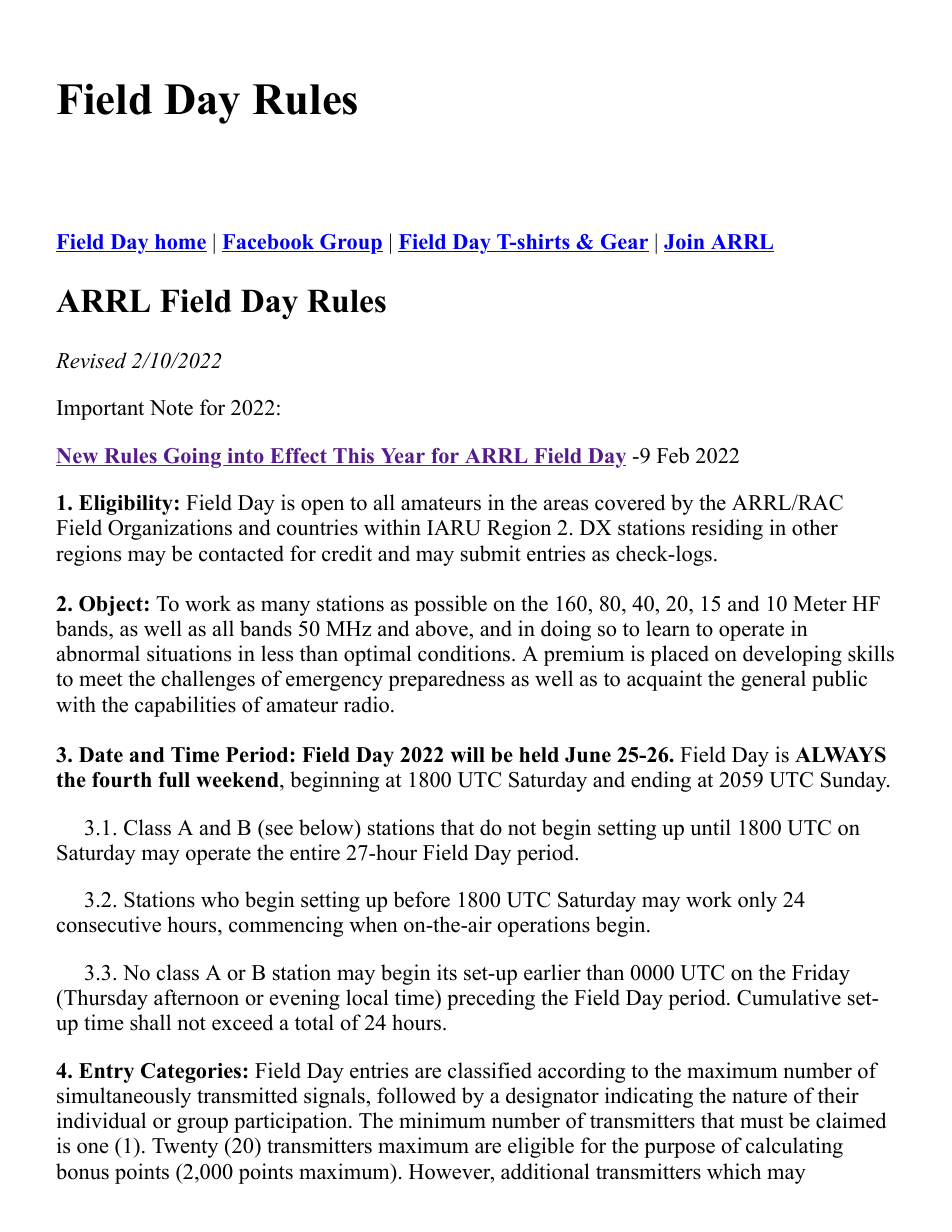 This screenshot has width=952, height=1232. What do you see at coordinates (794, 1147) in the screenshot?
I see `calculating` at bounding box center [794, 1147].
